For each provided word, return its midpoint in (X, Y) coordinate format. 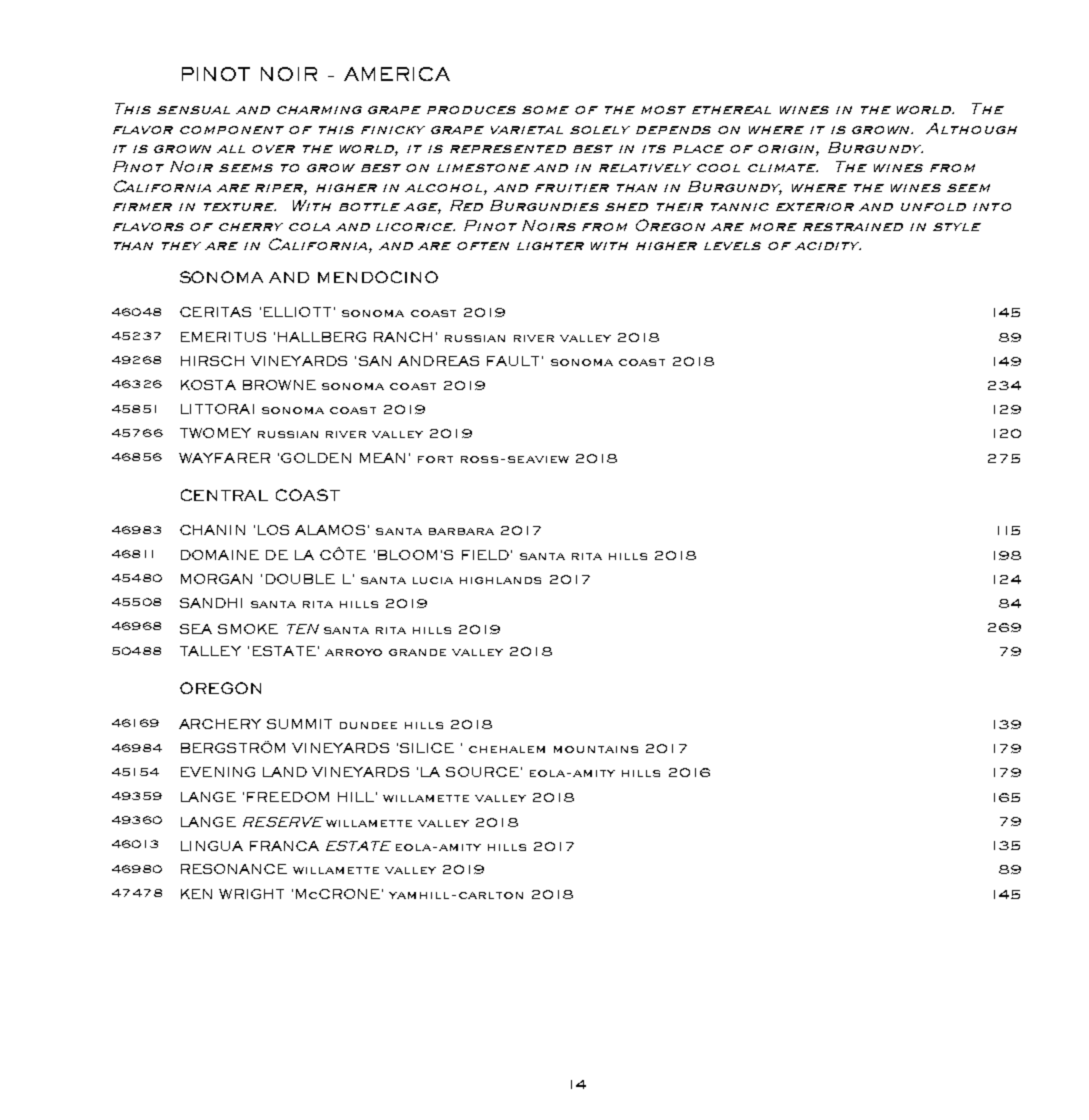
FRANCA (284, 846)
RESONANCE (234, 869)
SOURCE (482, 772)
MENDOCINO (378, 277)
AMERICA (397, 74)
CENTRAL (224, 495)
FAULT (513, 361)
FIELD (485, 555)
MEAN (382, 458)
